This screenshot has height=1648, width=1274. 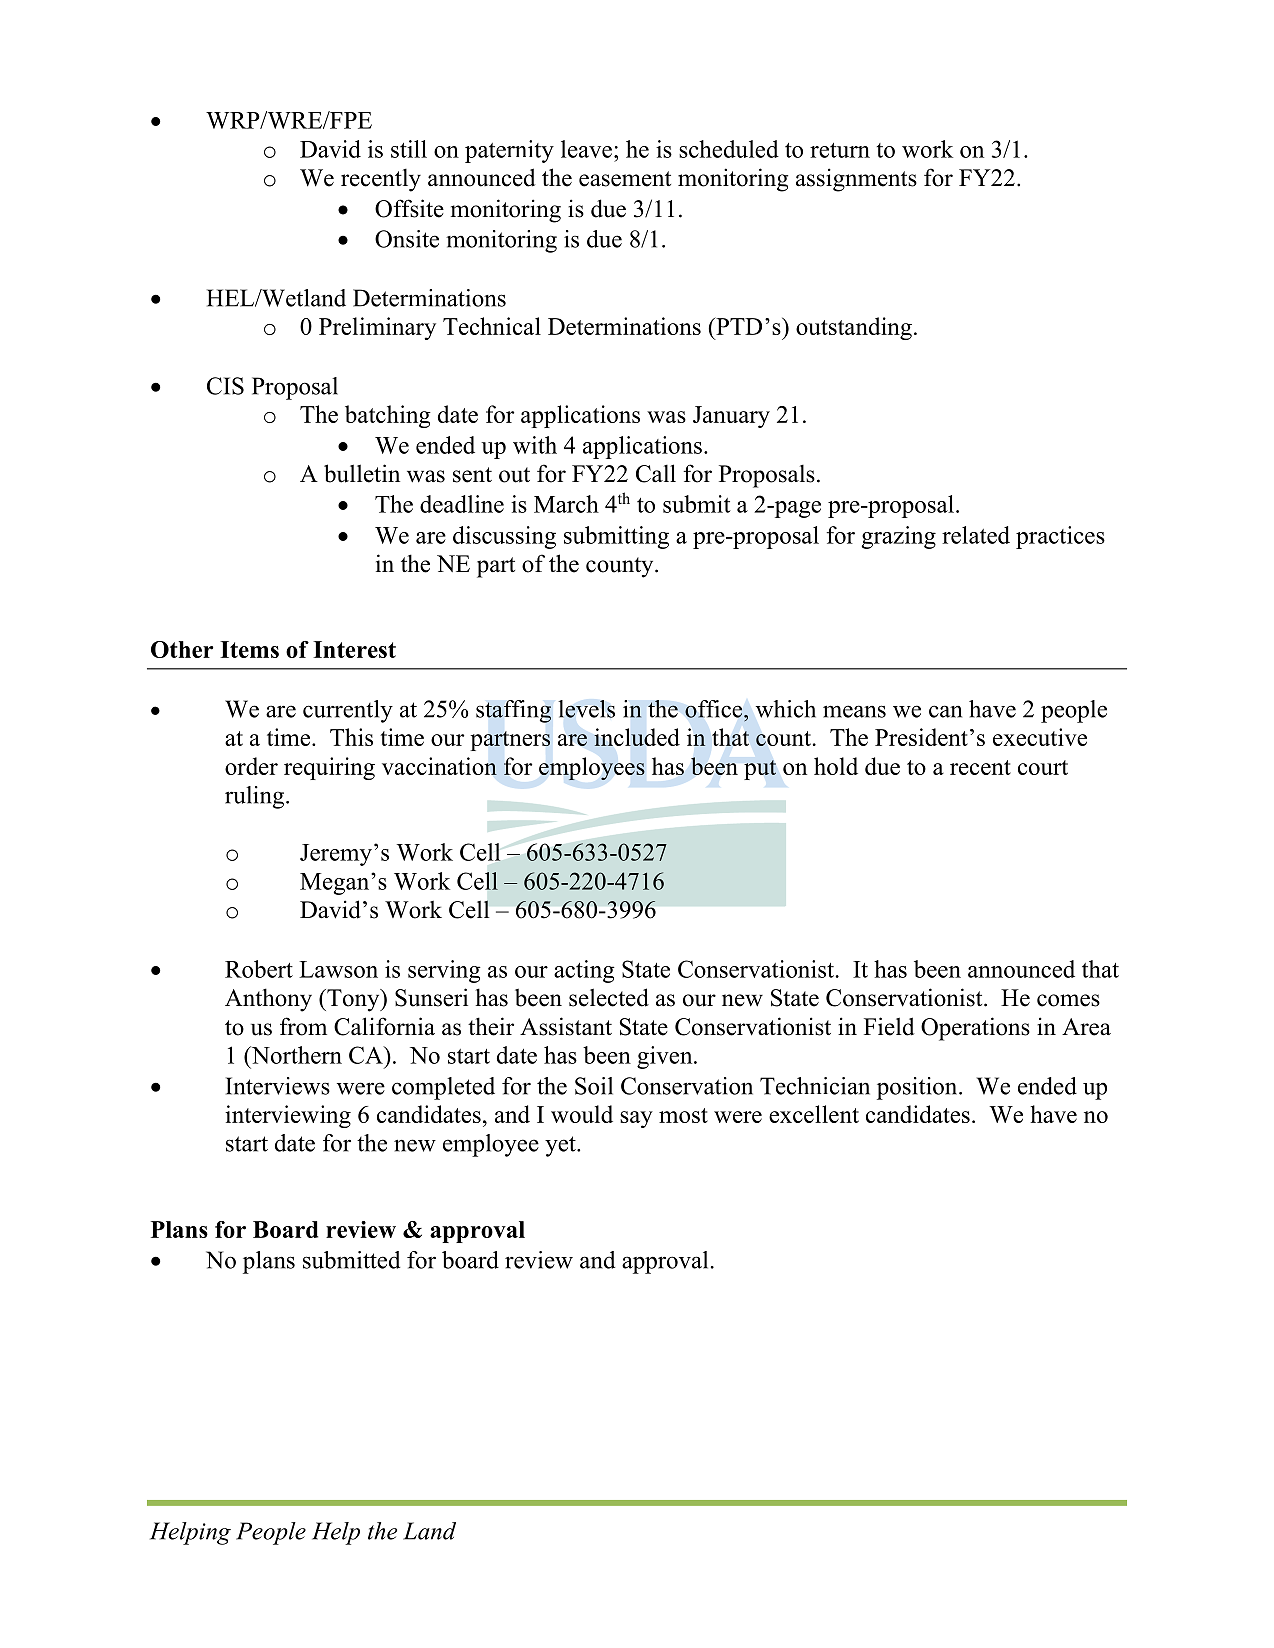 What do you see at coordinates (409, 149) in the screenshot?
I see `still` at bounding box center [409, 149].
